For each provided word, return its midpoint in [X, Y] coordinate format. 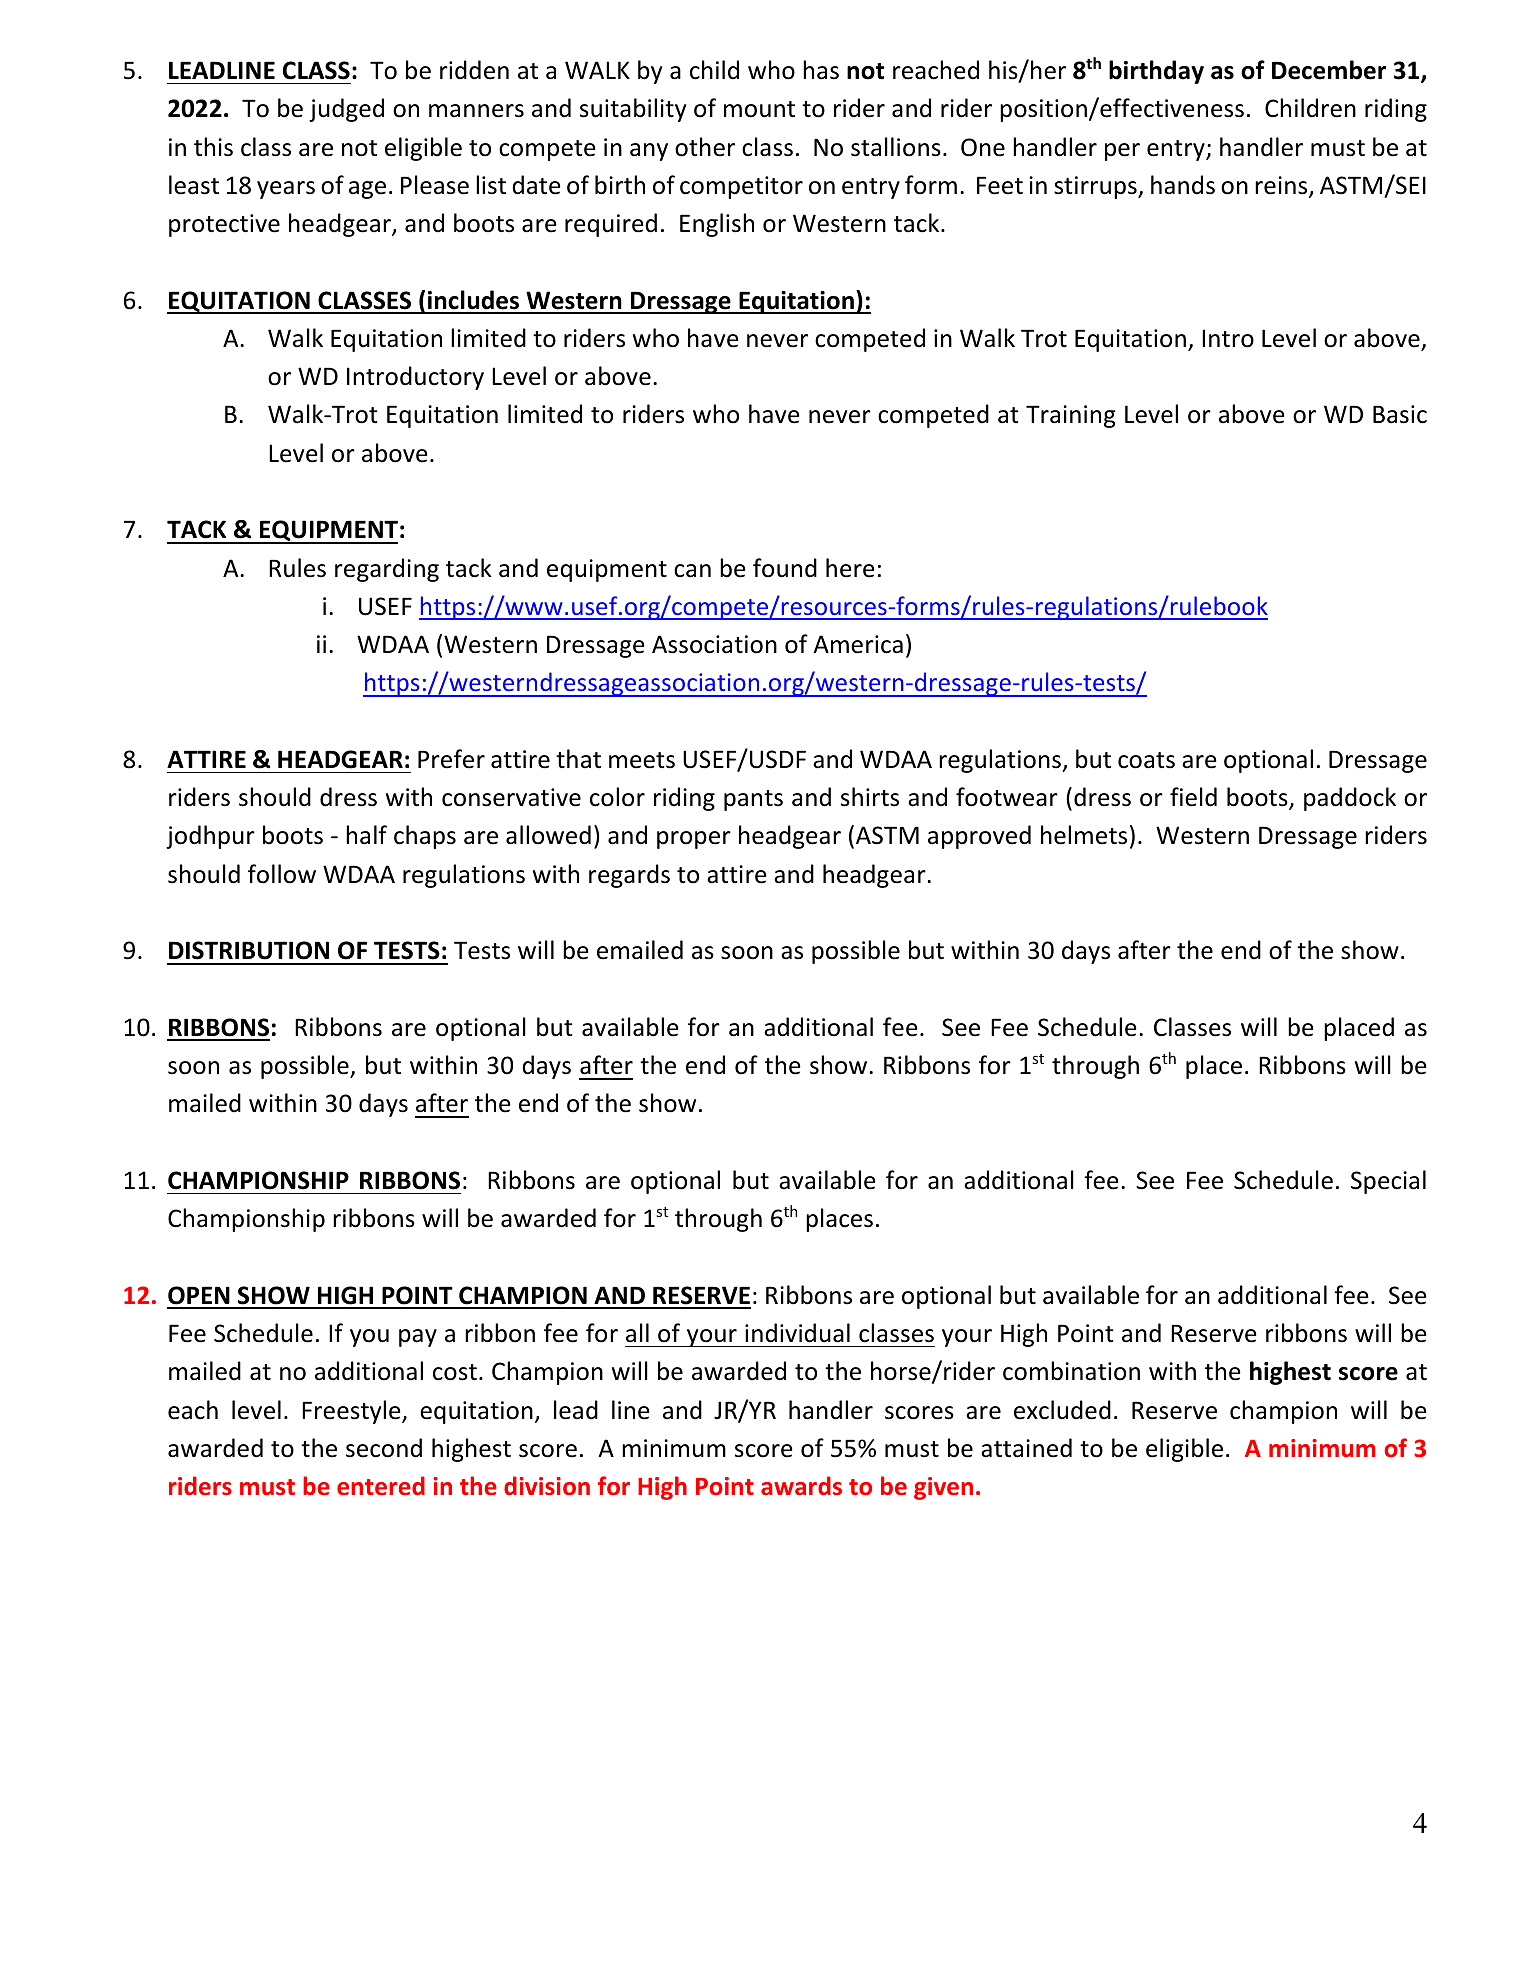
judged [346, 110]
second [384, 1448]
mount [759, 109]
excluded [1062, 1410]
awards [801, 1485]
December [1329, 70]
